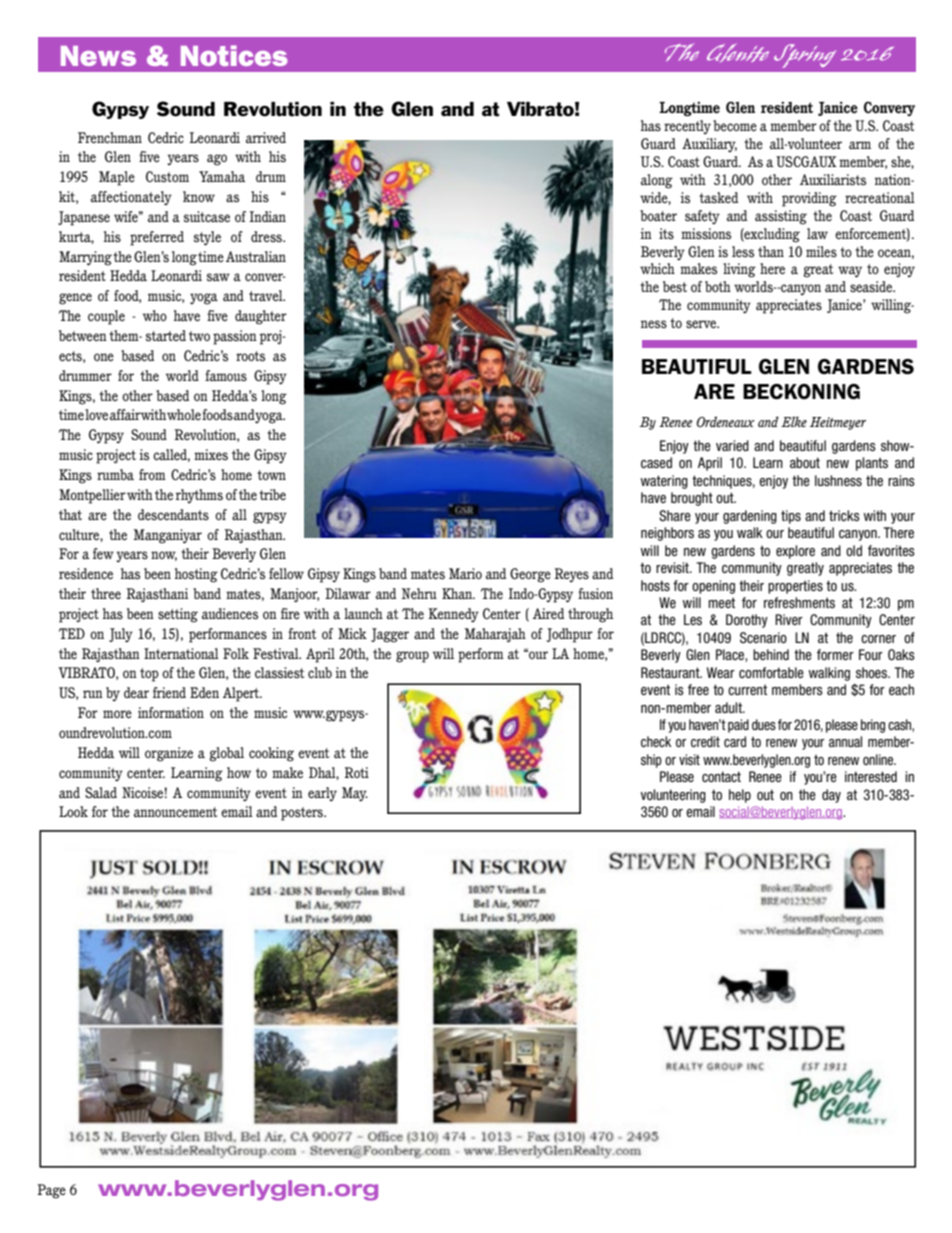 The image size is (952, 1233). Describe the element at coordinates (794, 421) in the document. I see `Elke` at that location.
